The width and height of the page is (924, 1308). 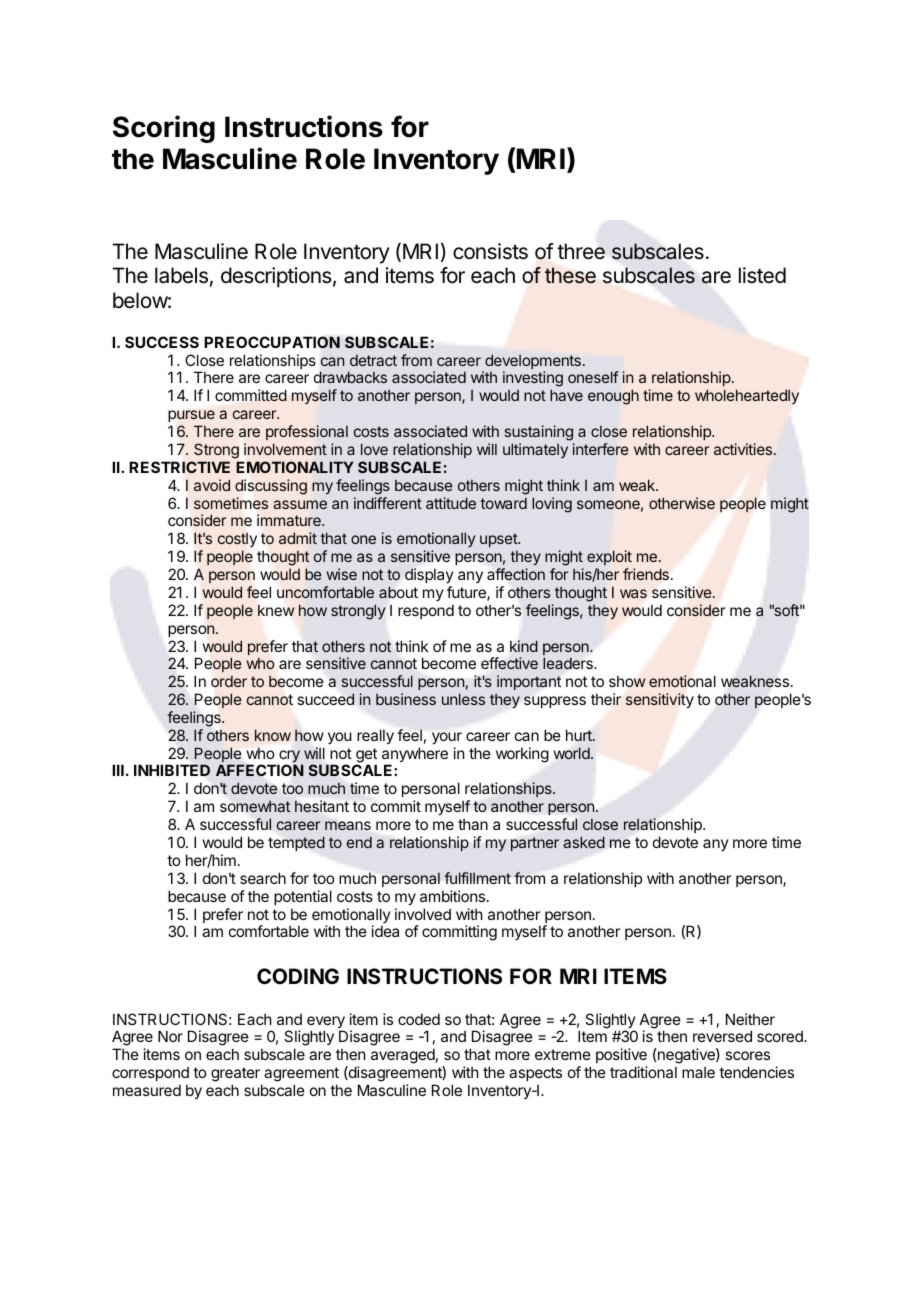 What do you see at coordinates (698, 1072) in the page?
I see `male` at bounding box center [698, 1072].
